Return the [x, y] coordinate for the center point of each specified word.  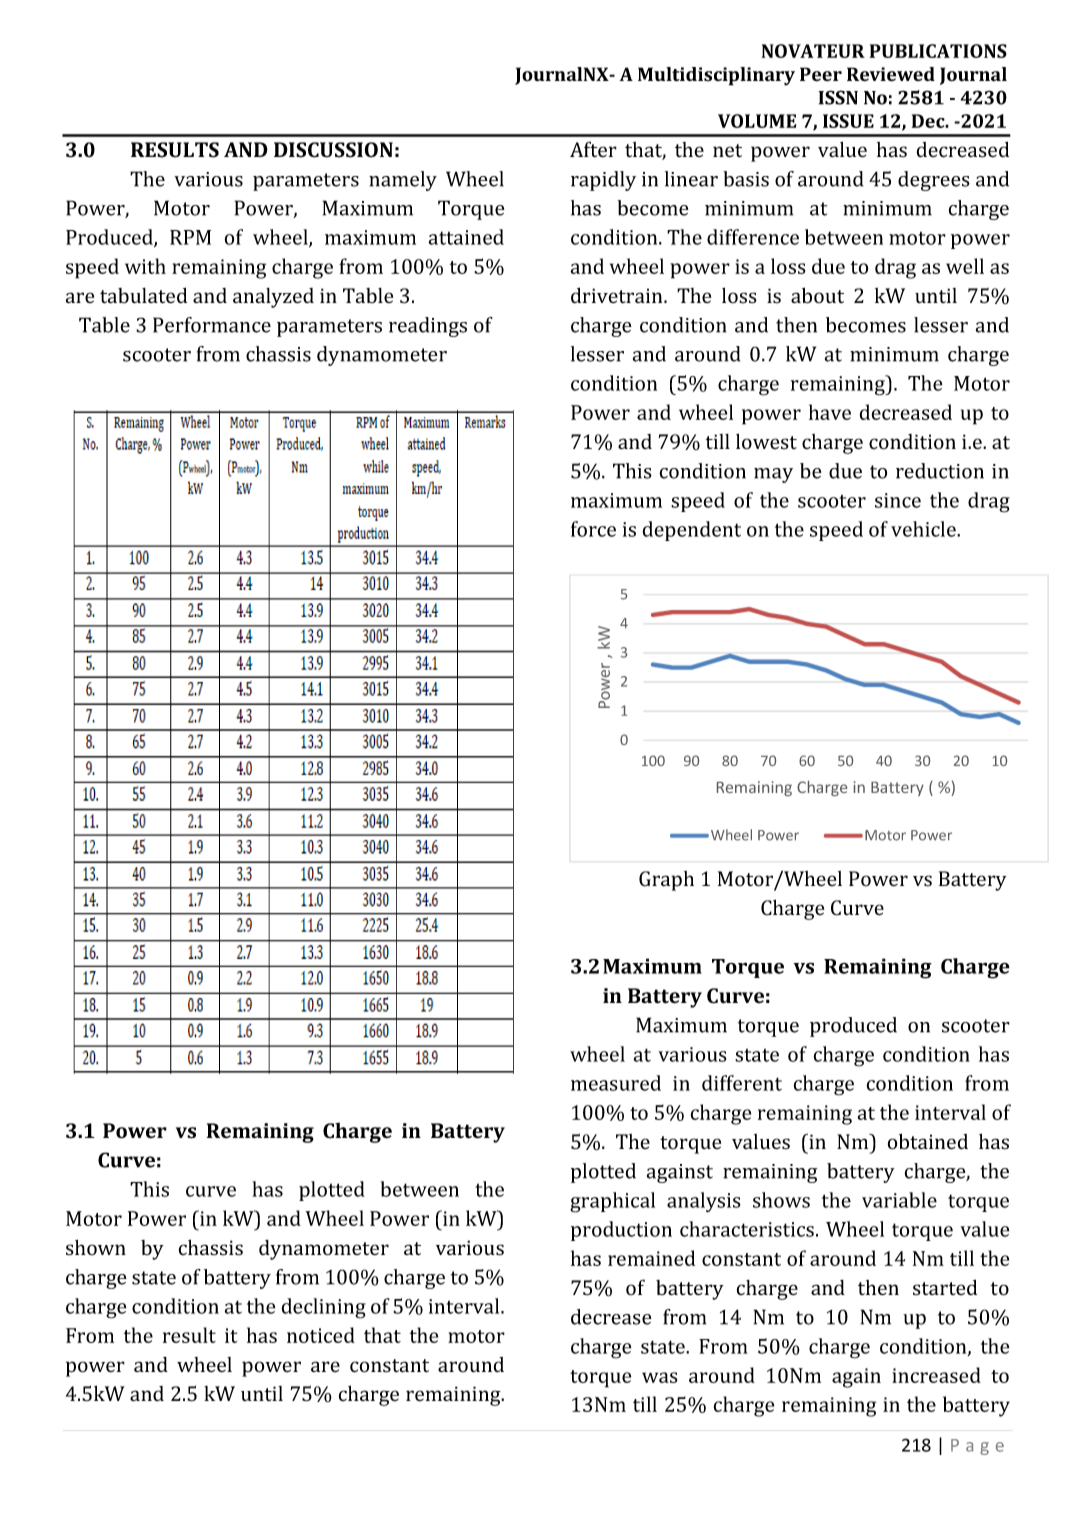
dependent [691, 531]
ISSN [838, 97]
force [593, 529]
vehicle [924, 529]
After [593, 149]
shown [96, 1247]
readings [428, 327]
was [659, 1377]
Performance [212, 325]
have [830, 412]
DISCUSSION [333, 150]
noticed [321, 1335]
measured [616, 1083]
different [742, 1083]
